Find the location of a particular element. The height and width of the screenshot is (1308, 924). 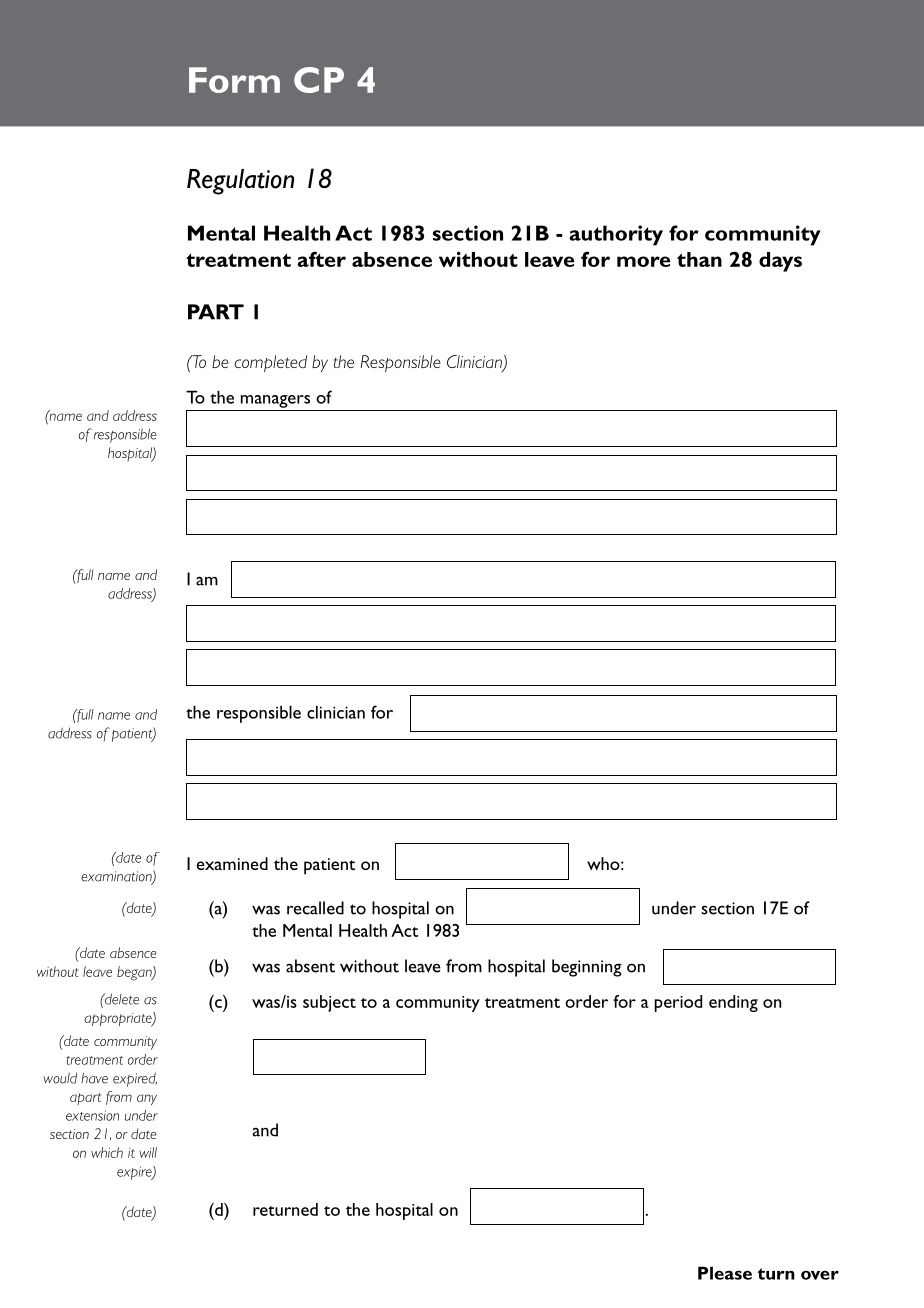

examined is located at coordinates (232, 863).
